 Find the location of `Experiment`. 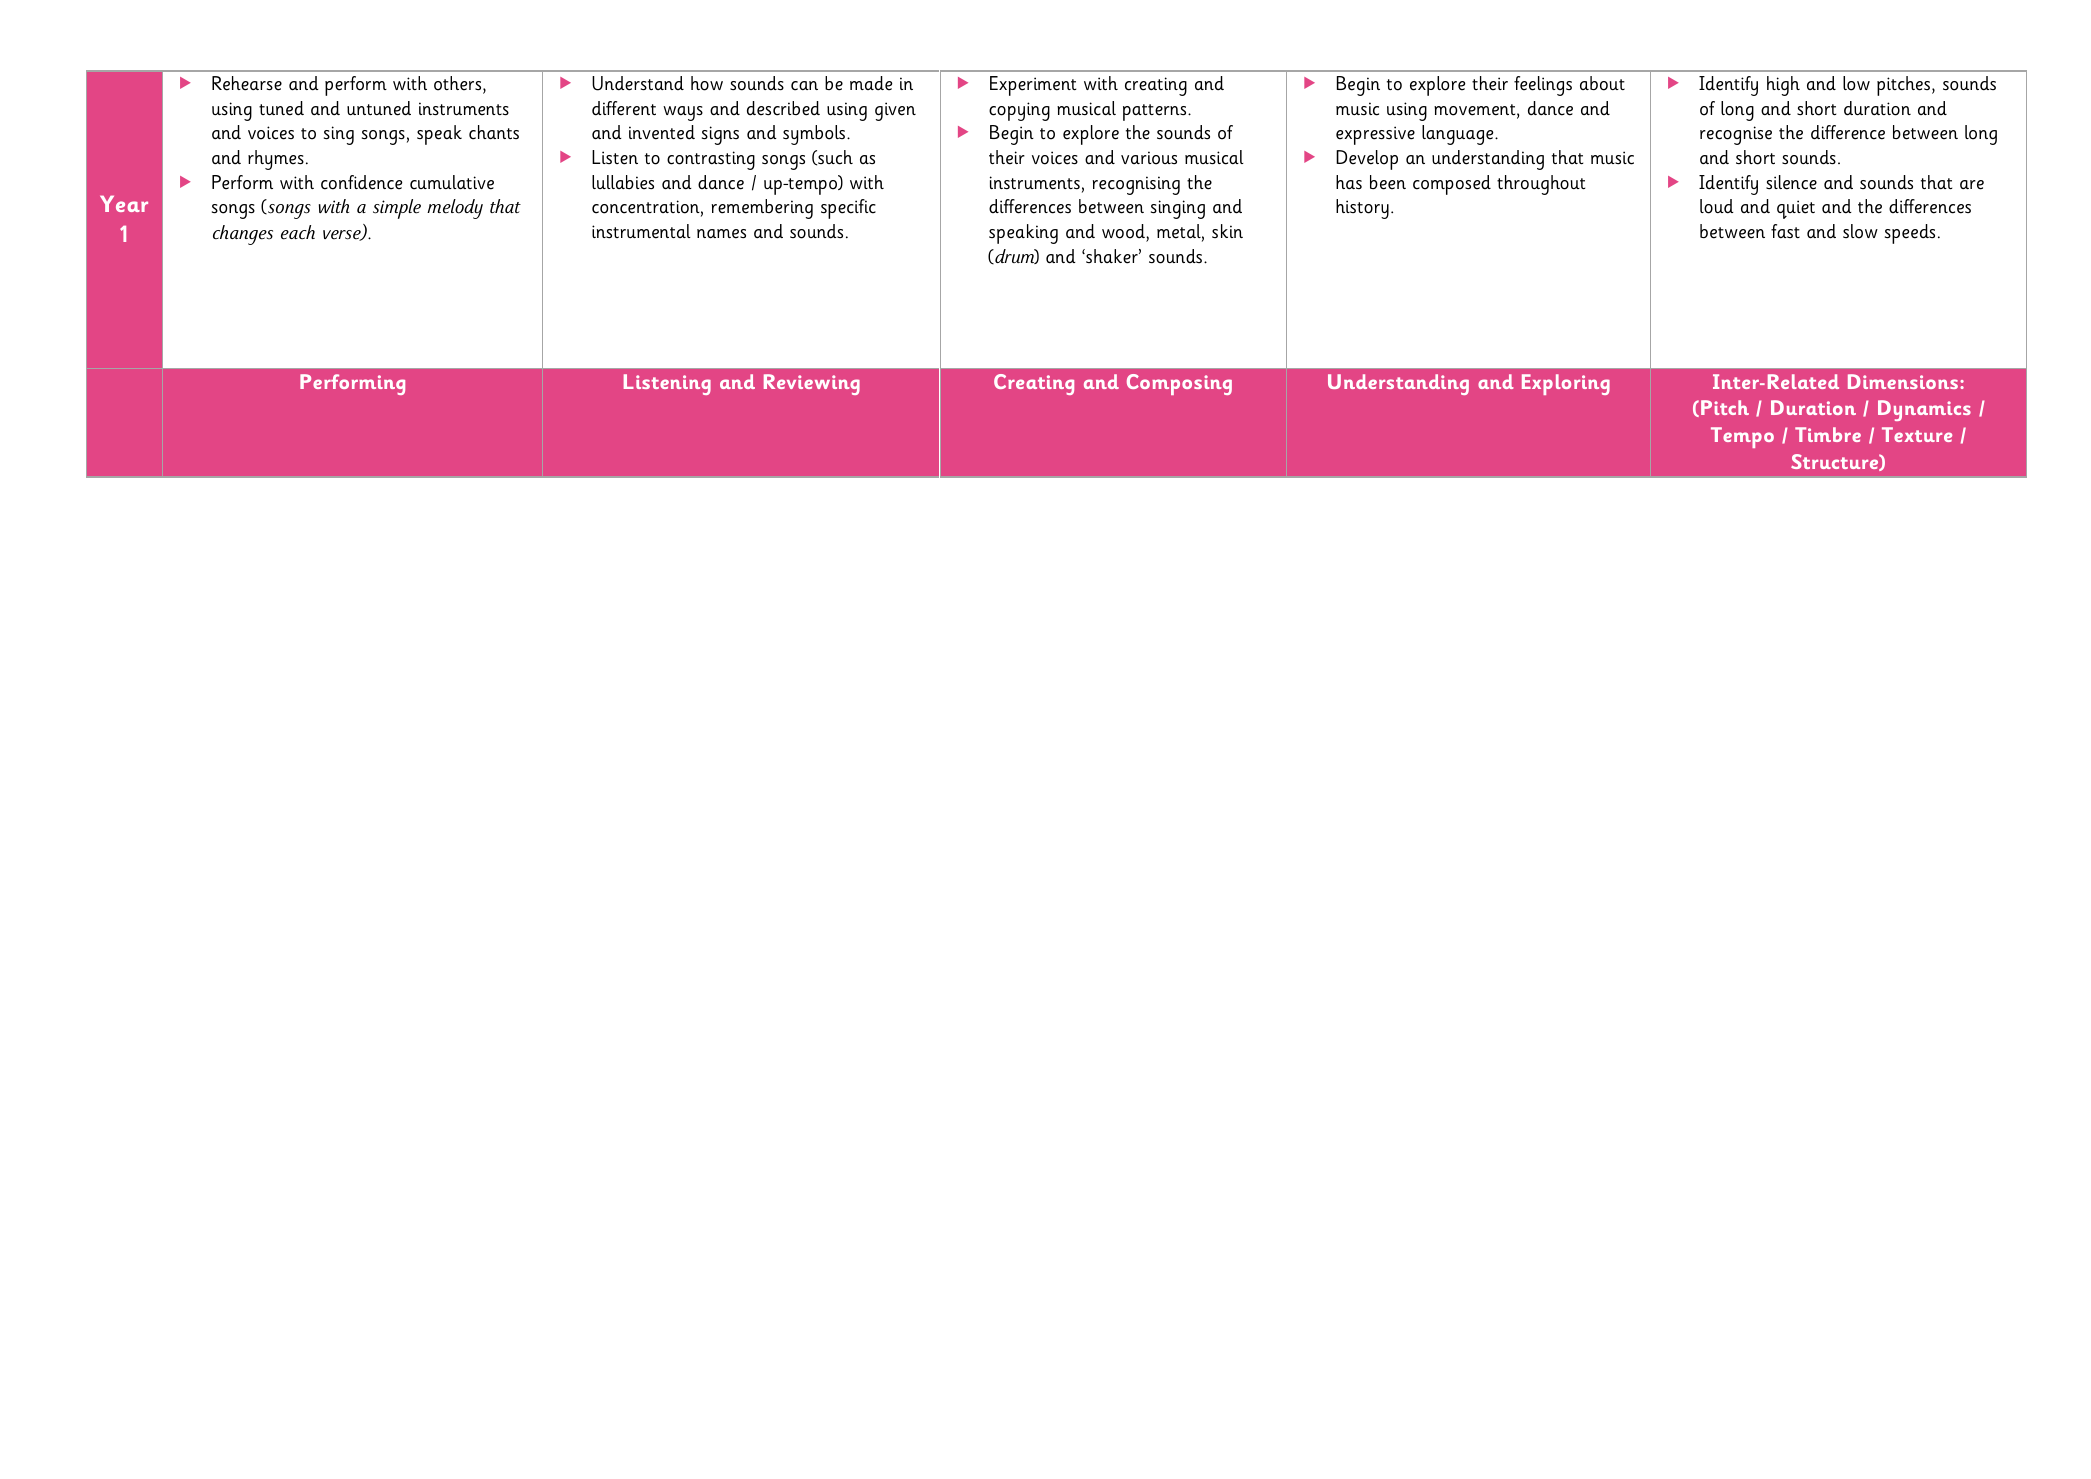

Experiment is located at coordinates (1033, 86).
